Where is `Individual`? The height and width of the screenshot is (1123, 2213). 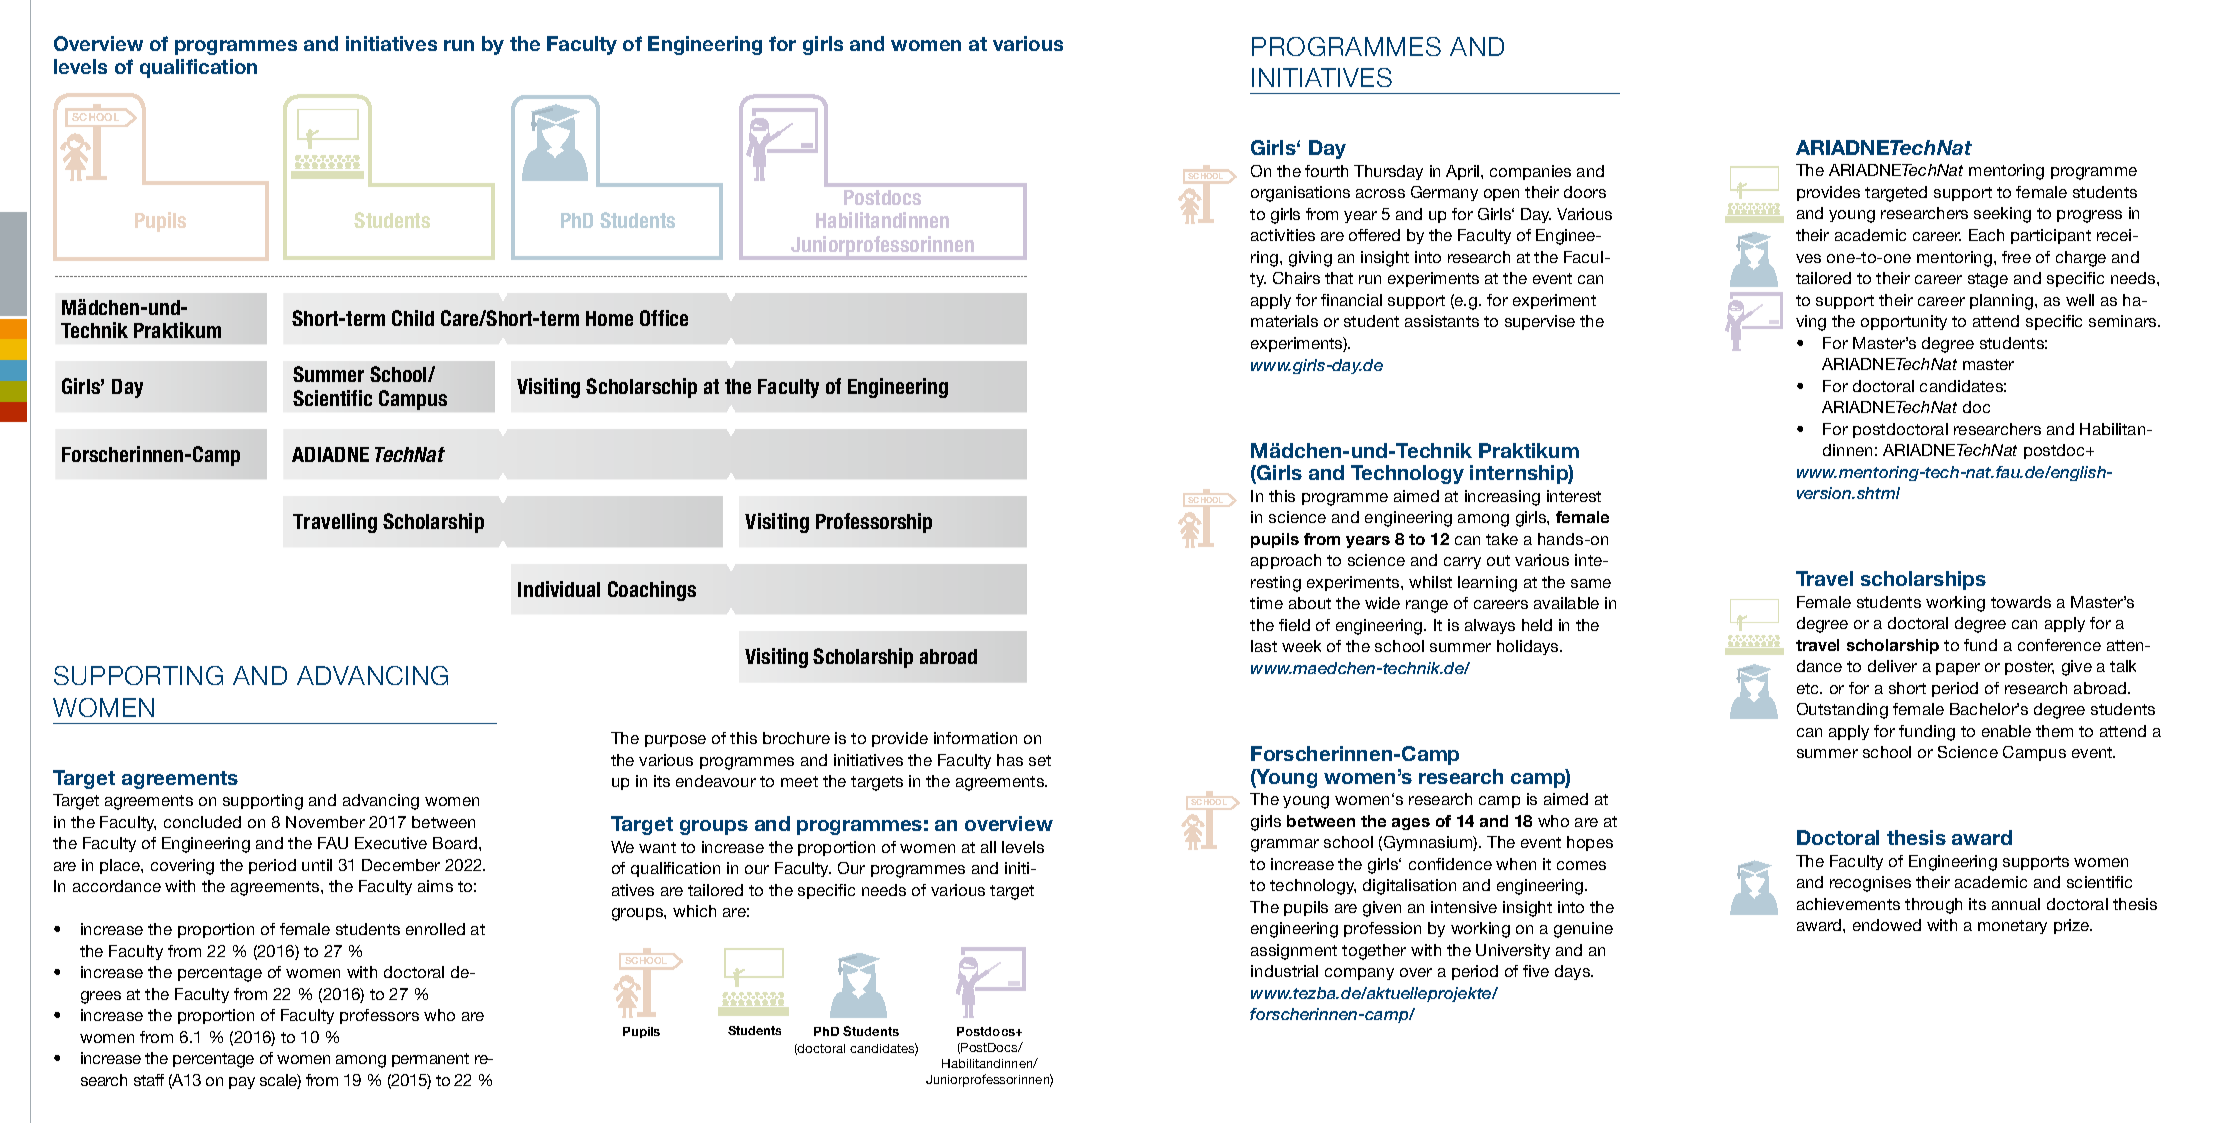 Individual is located at coordinates (559, 589).
